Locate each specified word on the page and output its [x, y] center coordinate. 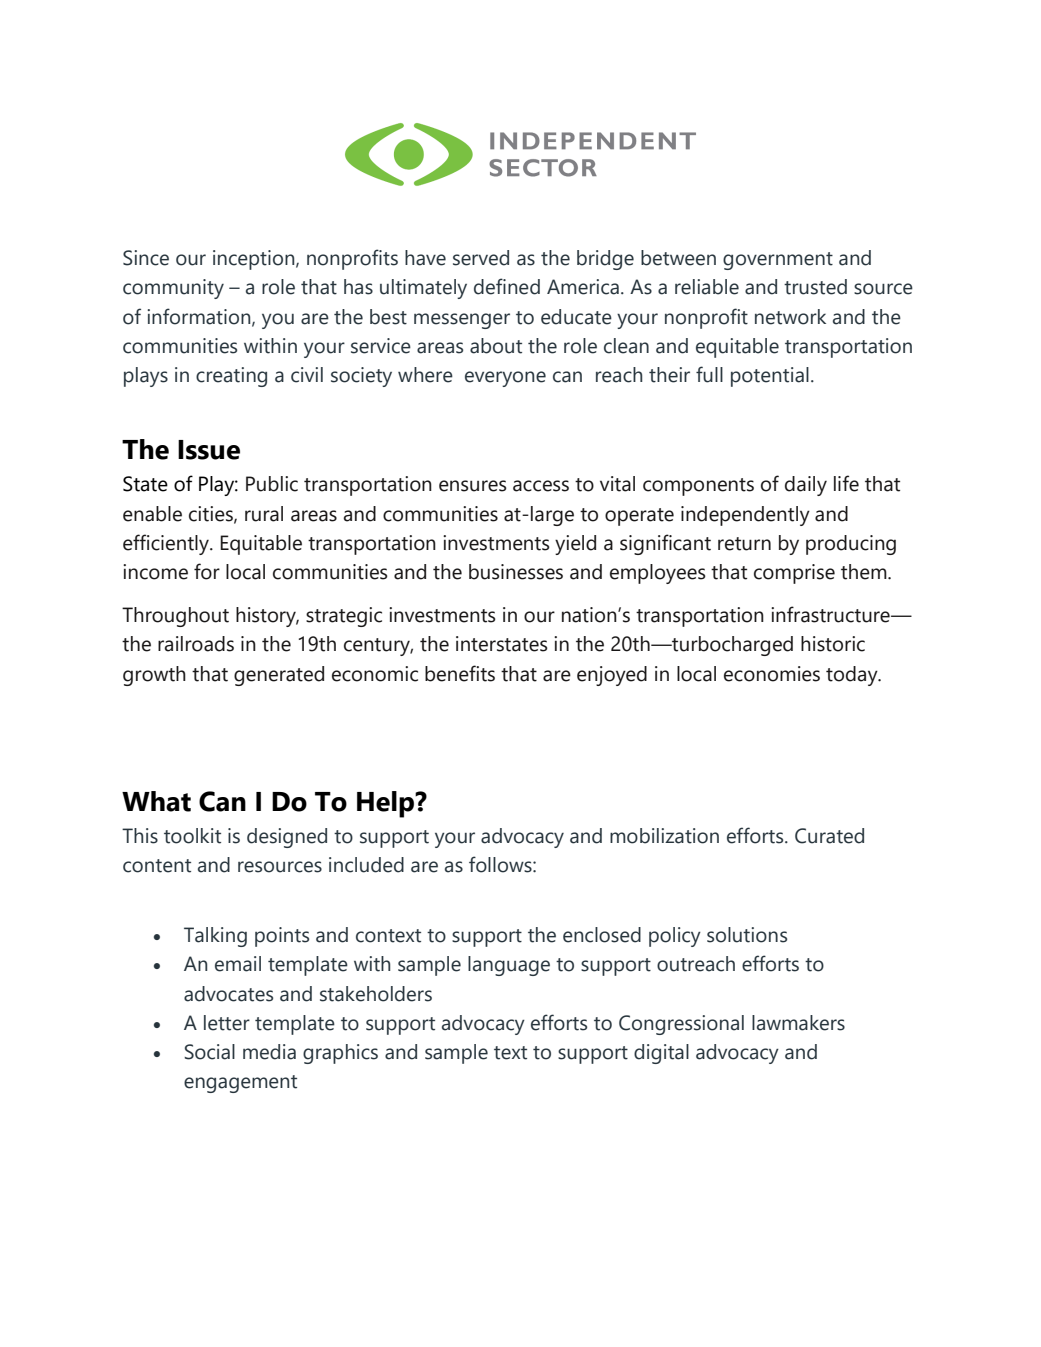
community [173, 289]
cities [212, 514]
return [744, 544]
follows [501, 864]
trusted [815, 287]
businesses [516, 572]
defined [507, 286]
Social [209, 1052]
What [156, 801]
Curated [829, 836]
